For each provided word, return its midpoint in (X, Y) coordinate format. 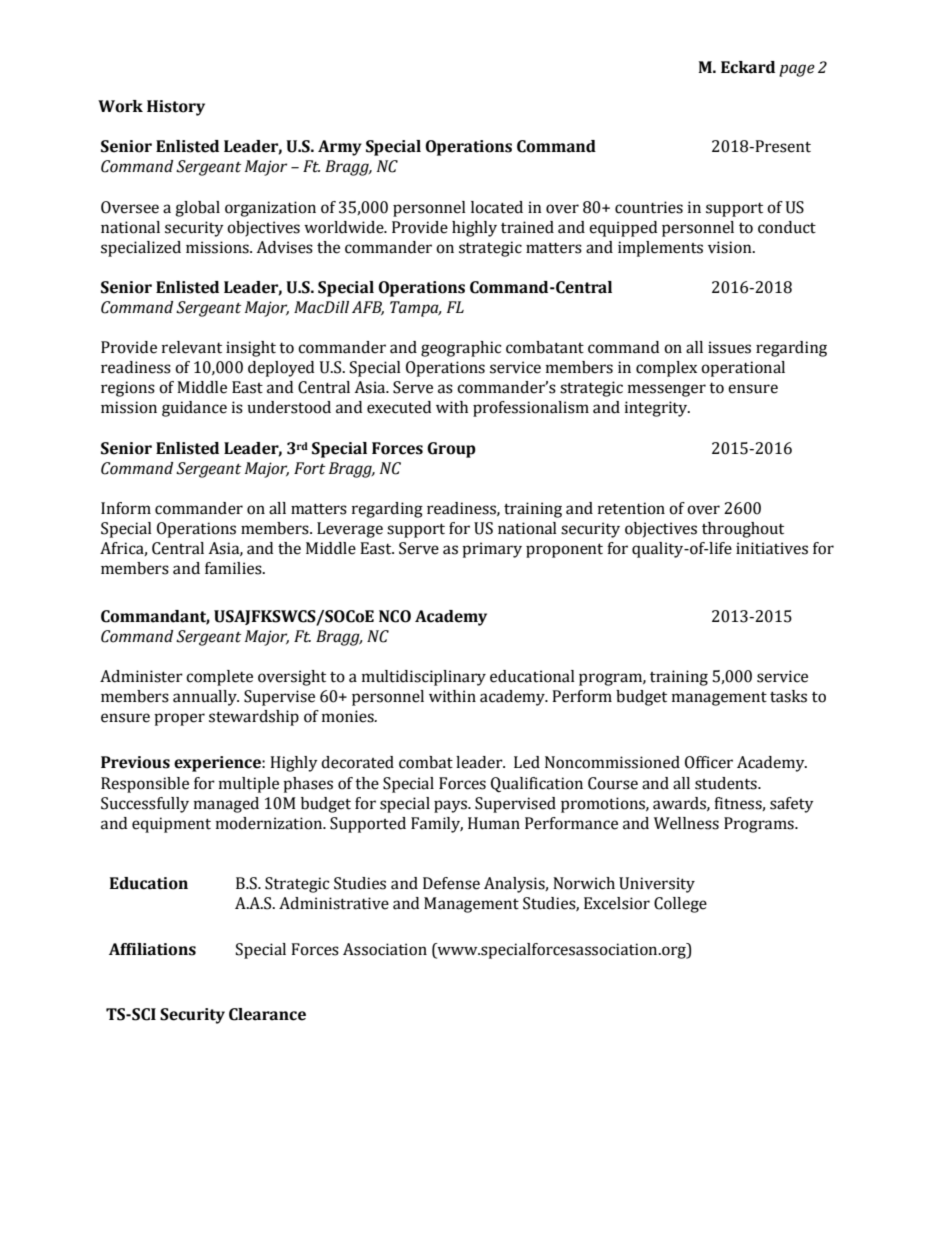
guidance (194, 409)
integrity (657, 409)
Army (340, 148)
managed (226, 805)
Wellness (686, 823)
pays (451, 806)
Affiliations (152, 949)
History (176, 108)
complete (219, 678)
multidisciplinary (424, 678)
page (797, 70)
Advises (284, 247)
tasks (788, 696)
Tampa (415, 309)
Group (451, 450)
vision (731, 247)
